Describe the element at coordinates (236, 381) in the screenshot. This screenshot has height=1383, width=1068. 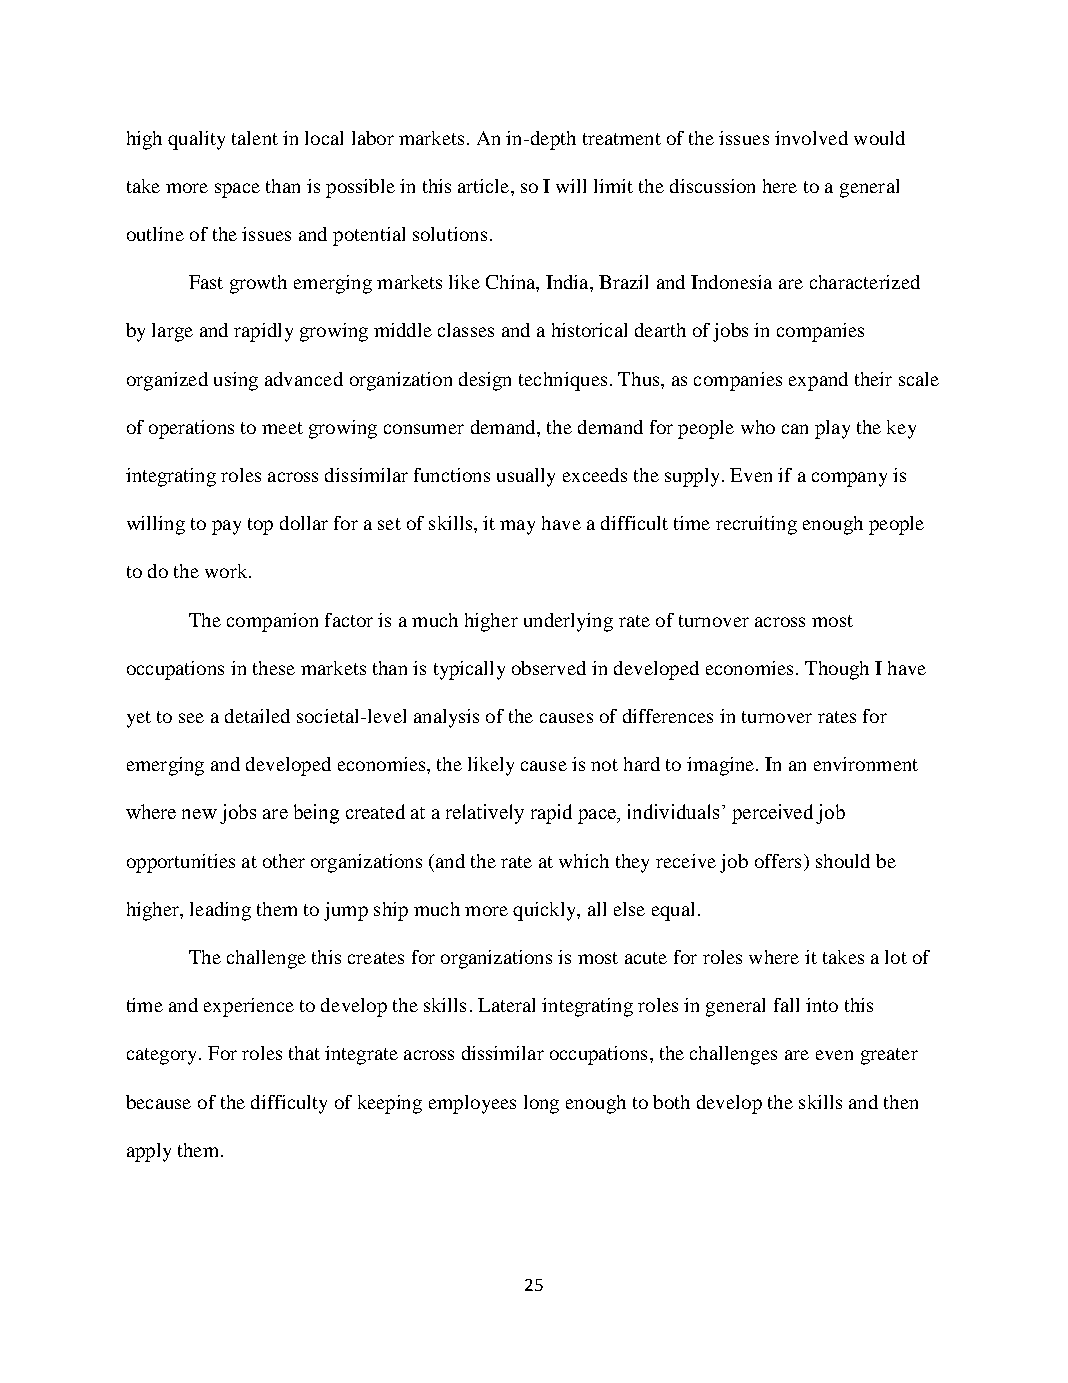
I see `using` at that location.
